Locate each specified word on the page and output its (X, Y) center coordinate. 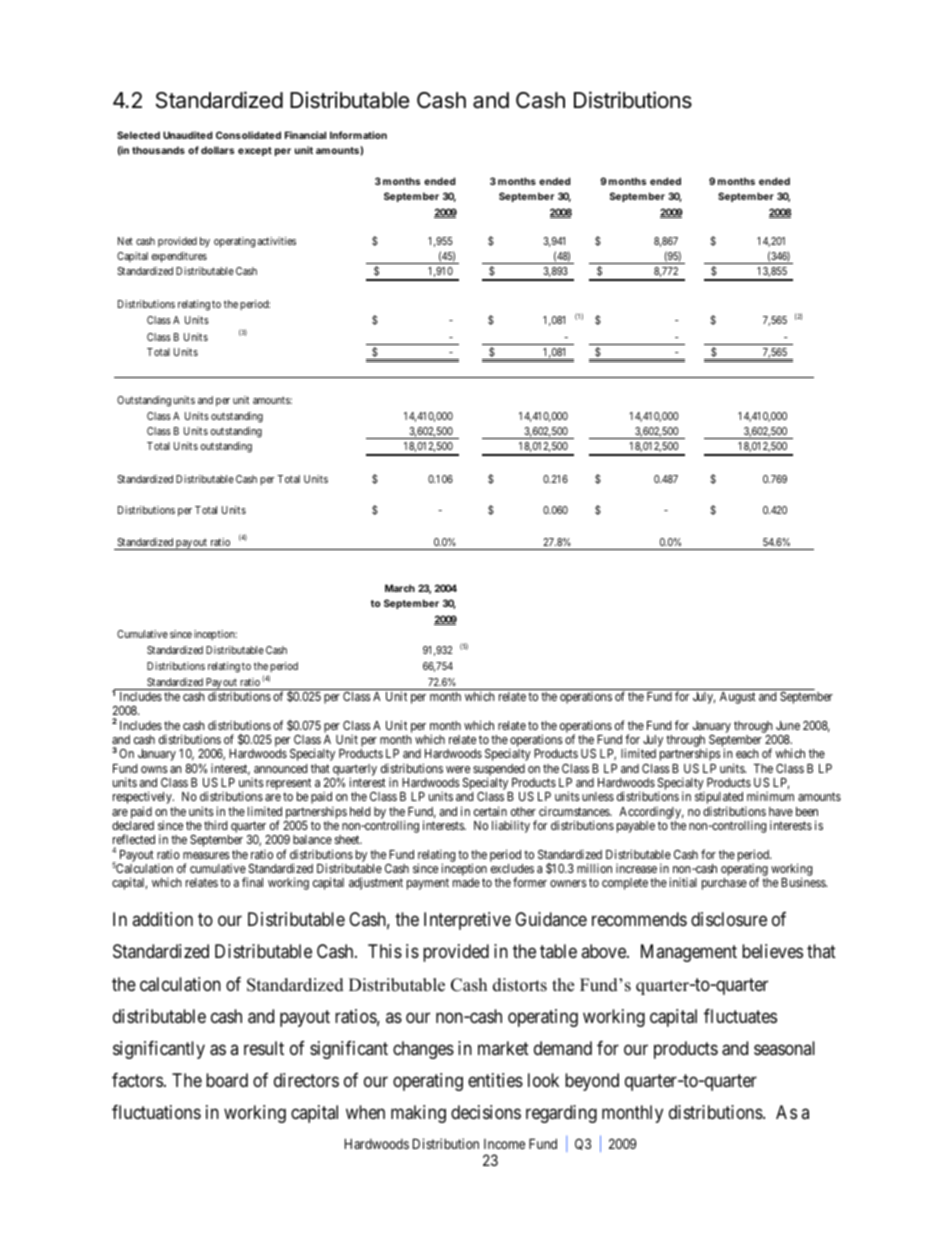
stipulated (719, 799)
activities (276, 241)
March (400, 588)
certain (490, 811)
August (738, 698)
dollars (217, 150)
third (215, 825)
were (458, 769)
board (227, 1080)
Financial (305, 135)
